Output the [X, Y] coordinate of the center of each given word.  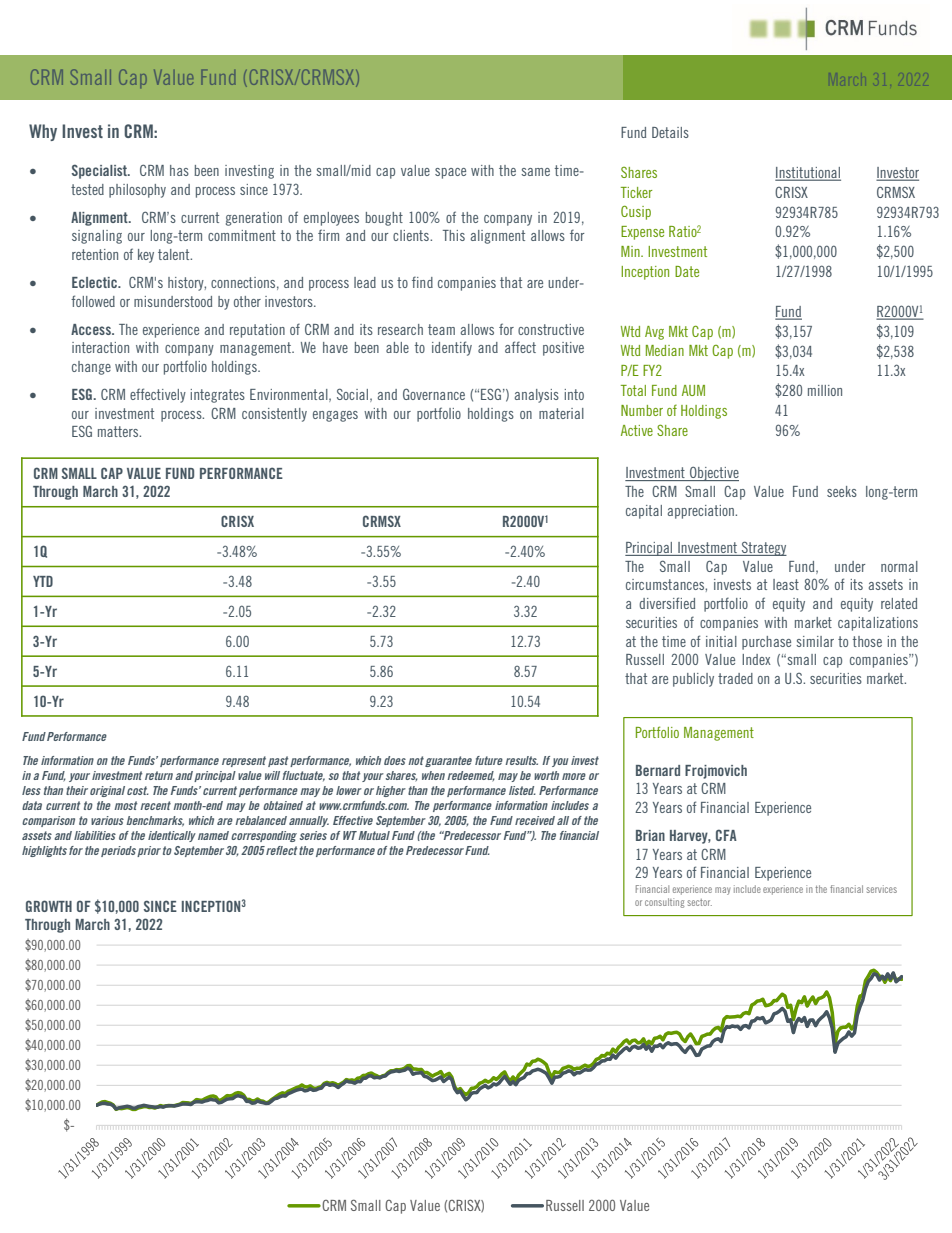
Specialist [100, 171]
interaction [100, 347]
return [159, 775]
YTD [43, 581]
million [825, 390]
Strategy [763, 548]
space [450, 173]
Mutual [373, 835]
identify [452, 348]
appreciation [702, 512]
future [489, 760]
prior [149, 851]
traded [735, 678]
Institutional [808, 174]
